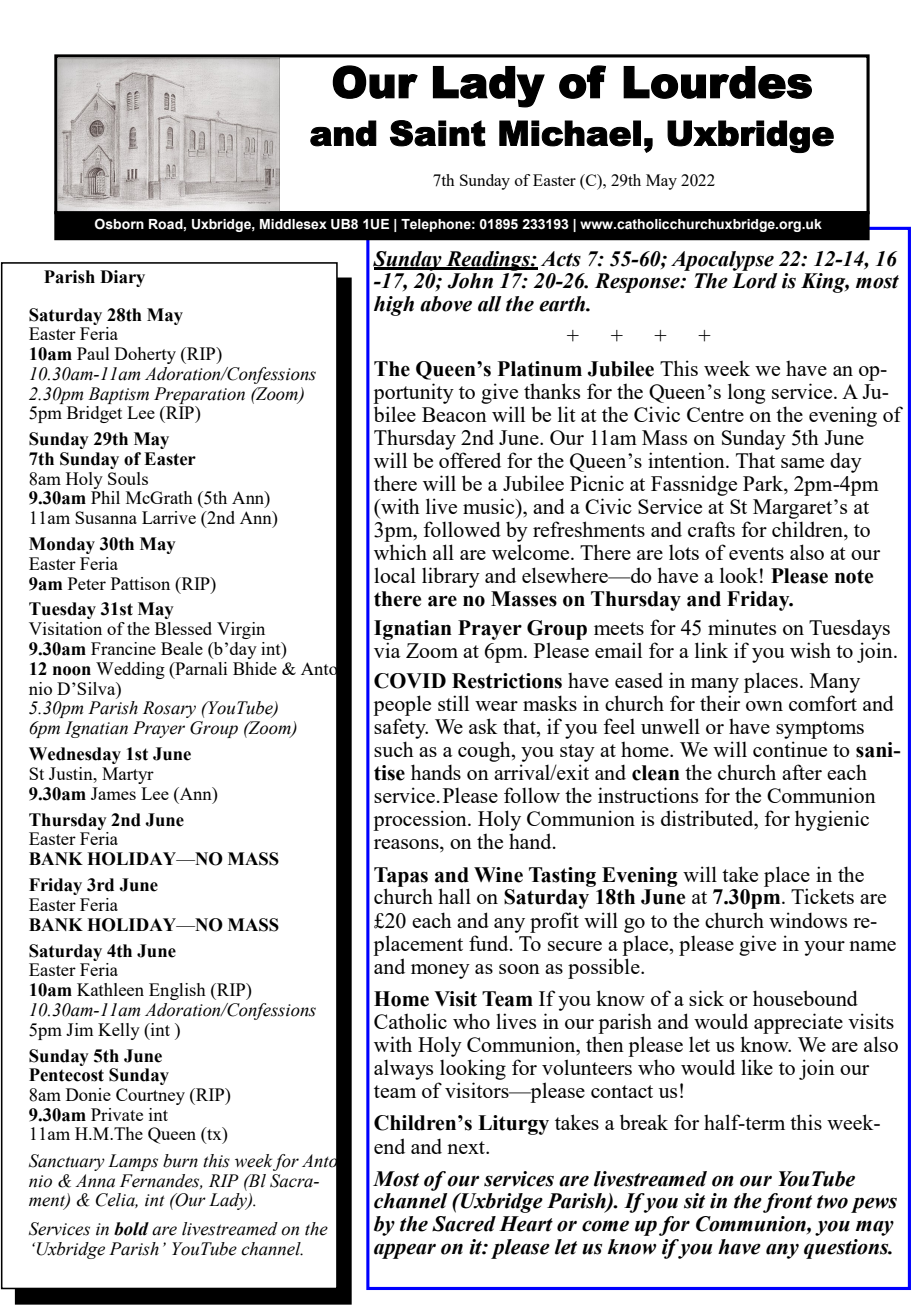  Describe the element at coordinates (464, 1224) in the screenshot. I see `Sacred` at that location.
